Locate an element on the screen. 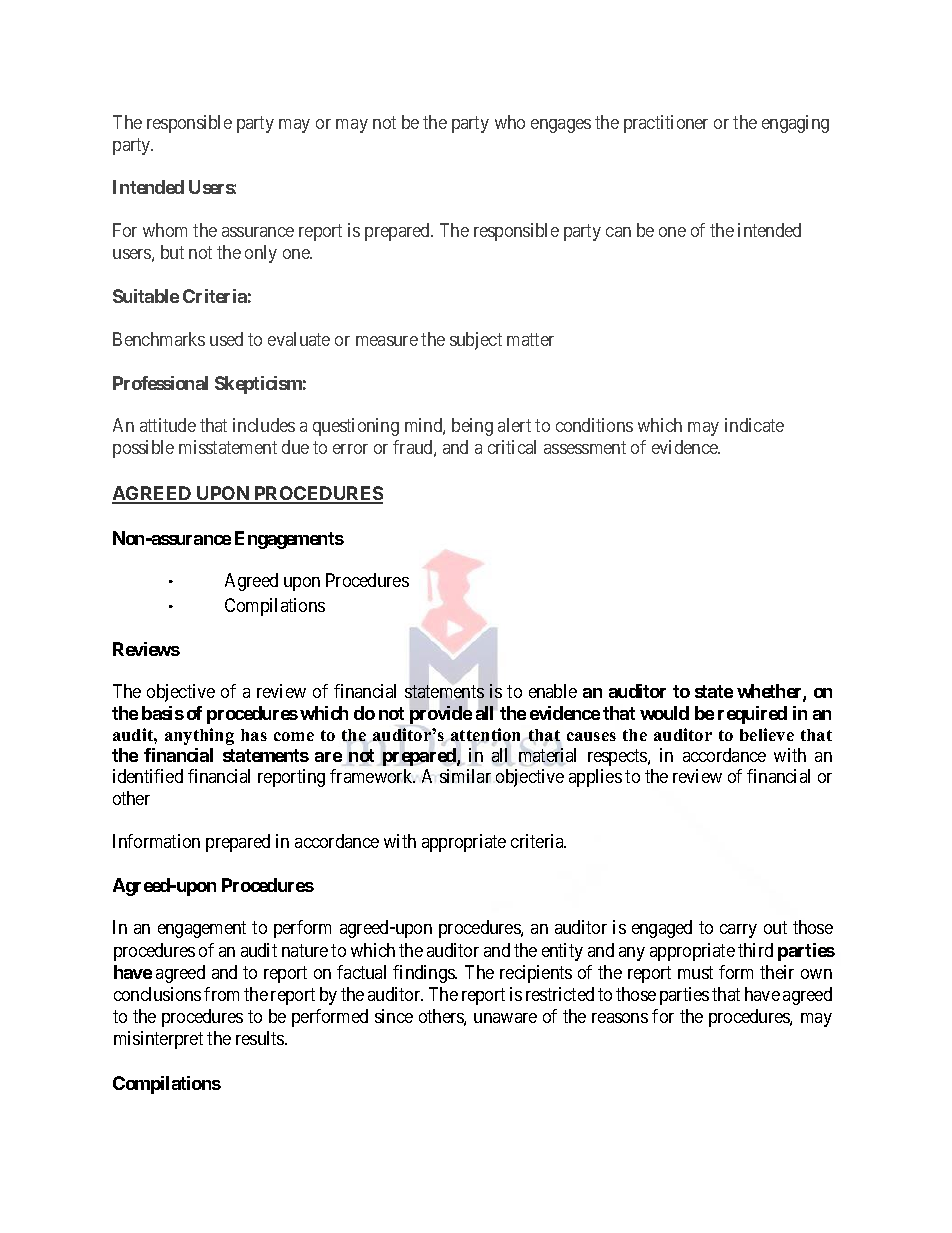 Image resolution: width=952 pixels, height=1233 pixels. from is located at coordinates (221, 994).
